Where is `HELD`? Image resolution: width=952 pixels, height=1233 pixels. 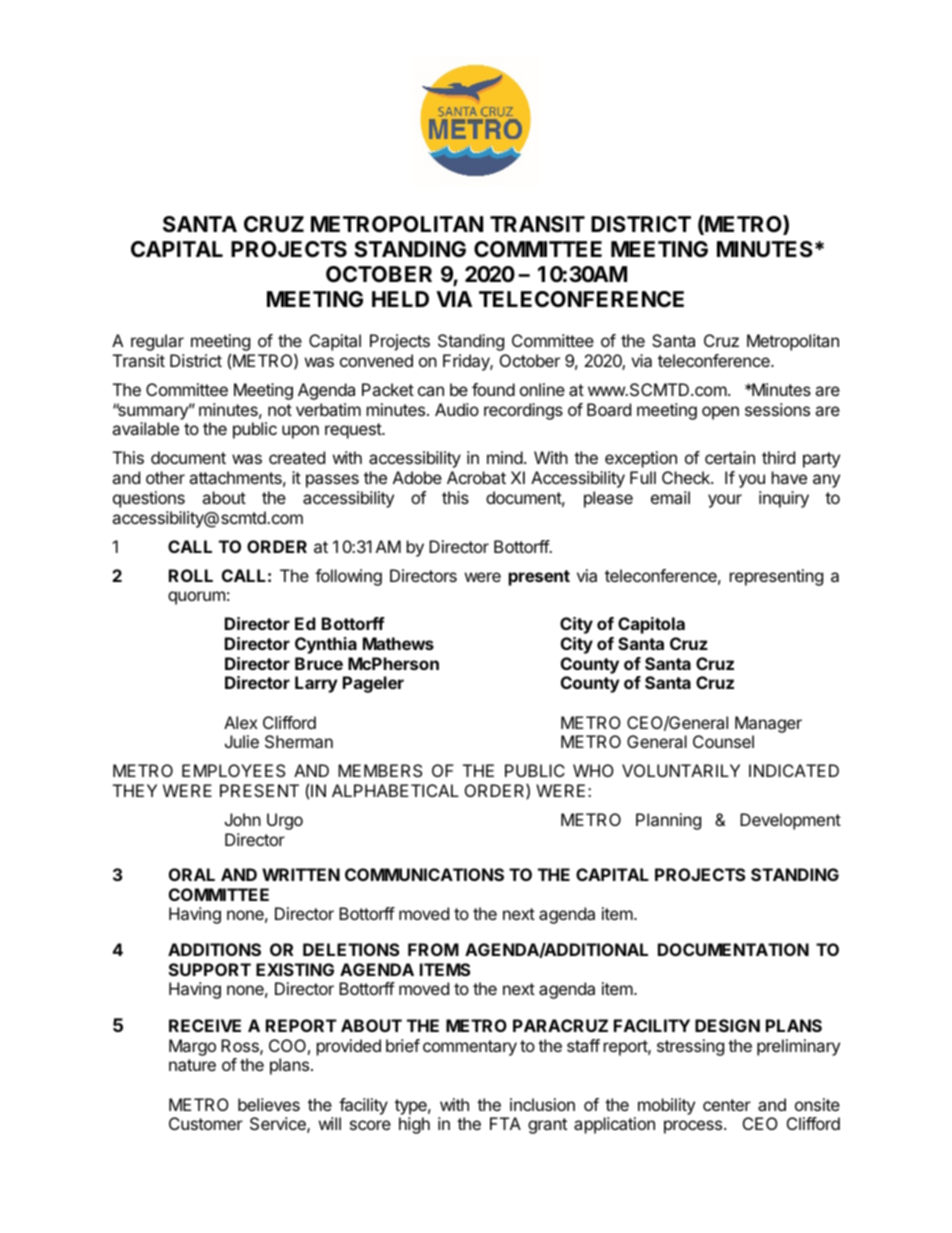
HELD is located at coordinates (400, 299).
